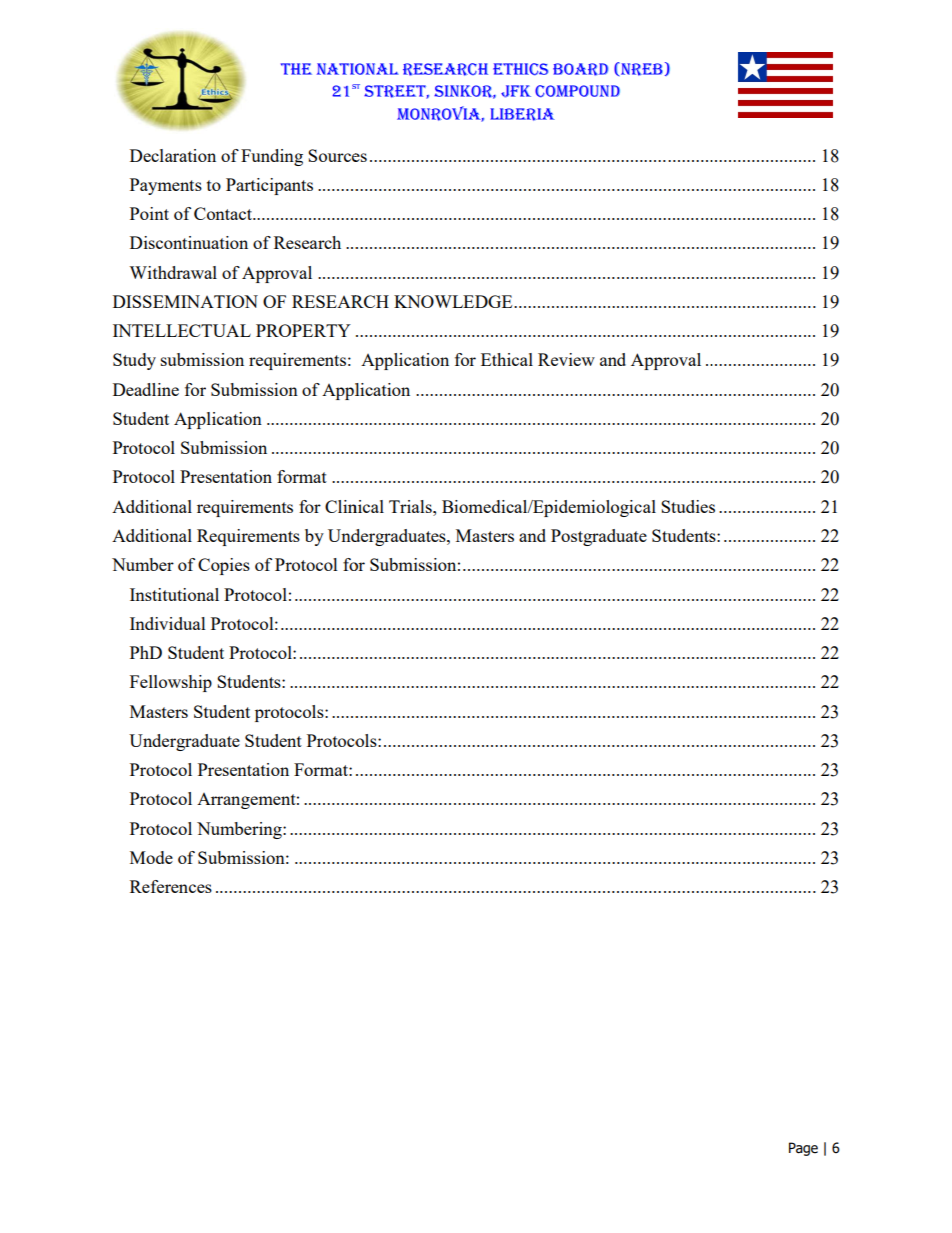 This screenshot has width=952, height=1233. I want to click on Mode, so click(151, 857).
